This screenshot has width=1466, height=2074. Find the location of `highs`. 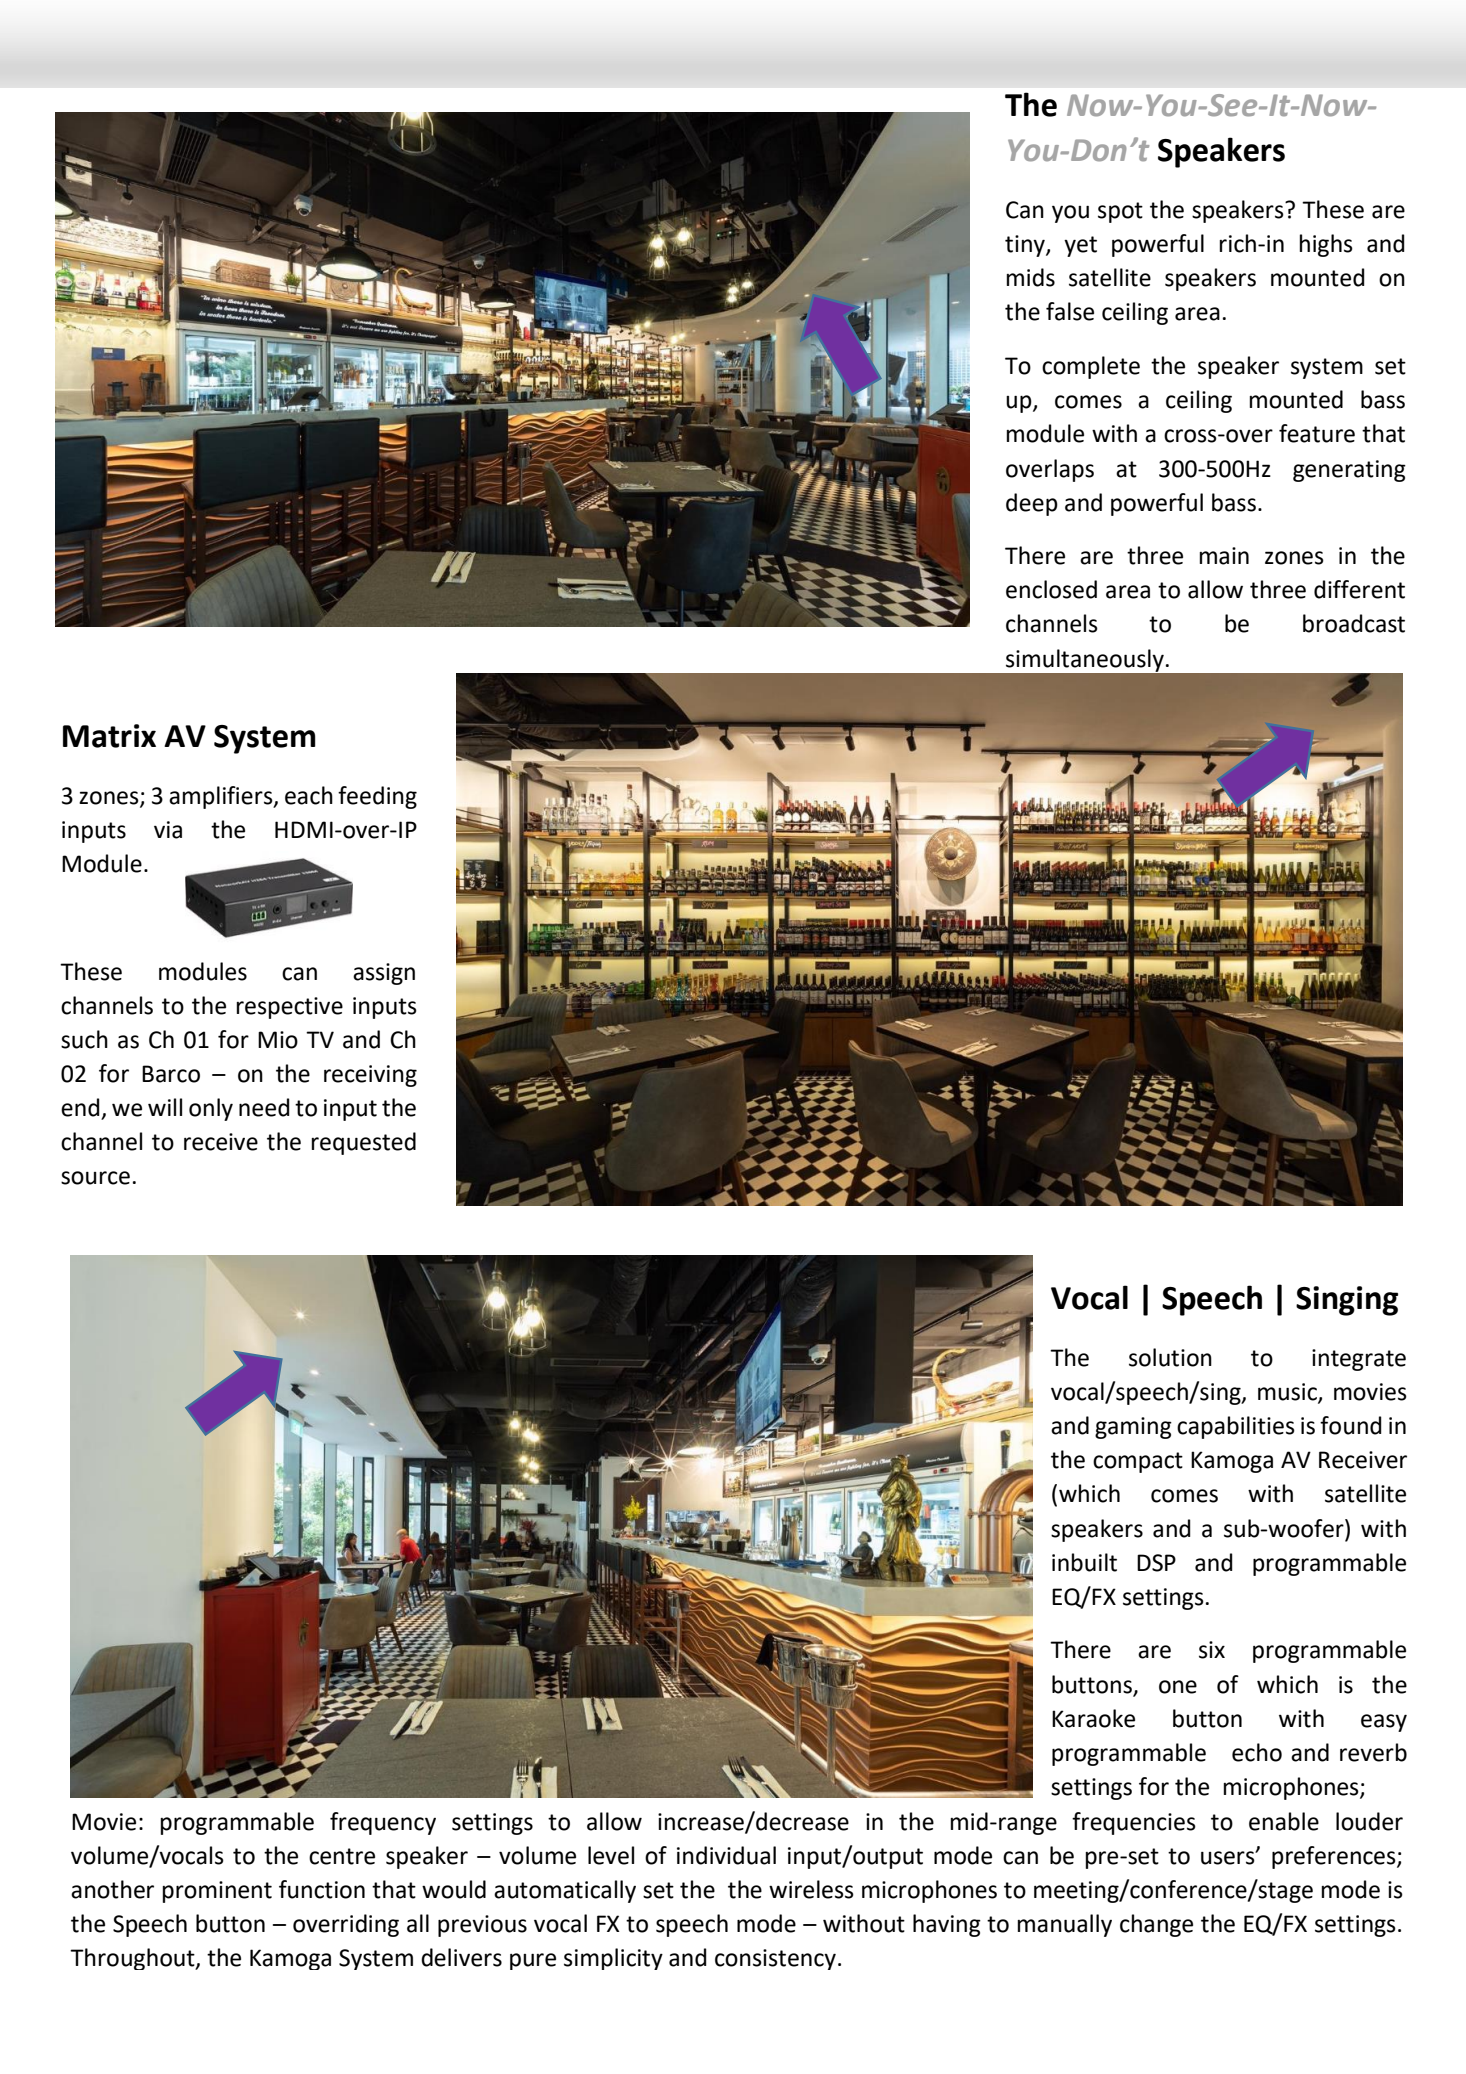

highs is located at coordinates (1326, 245).
